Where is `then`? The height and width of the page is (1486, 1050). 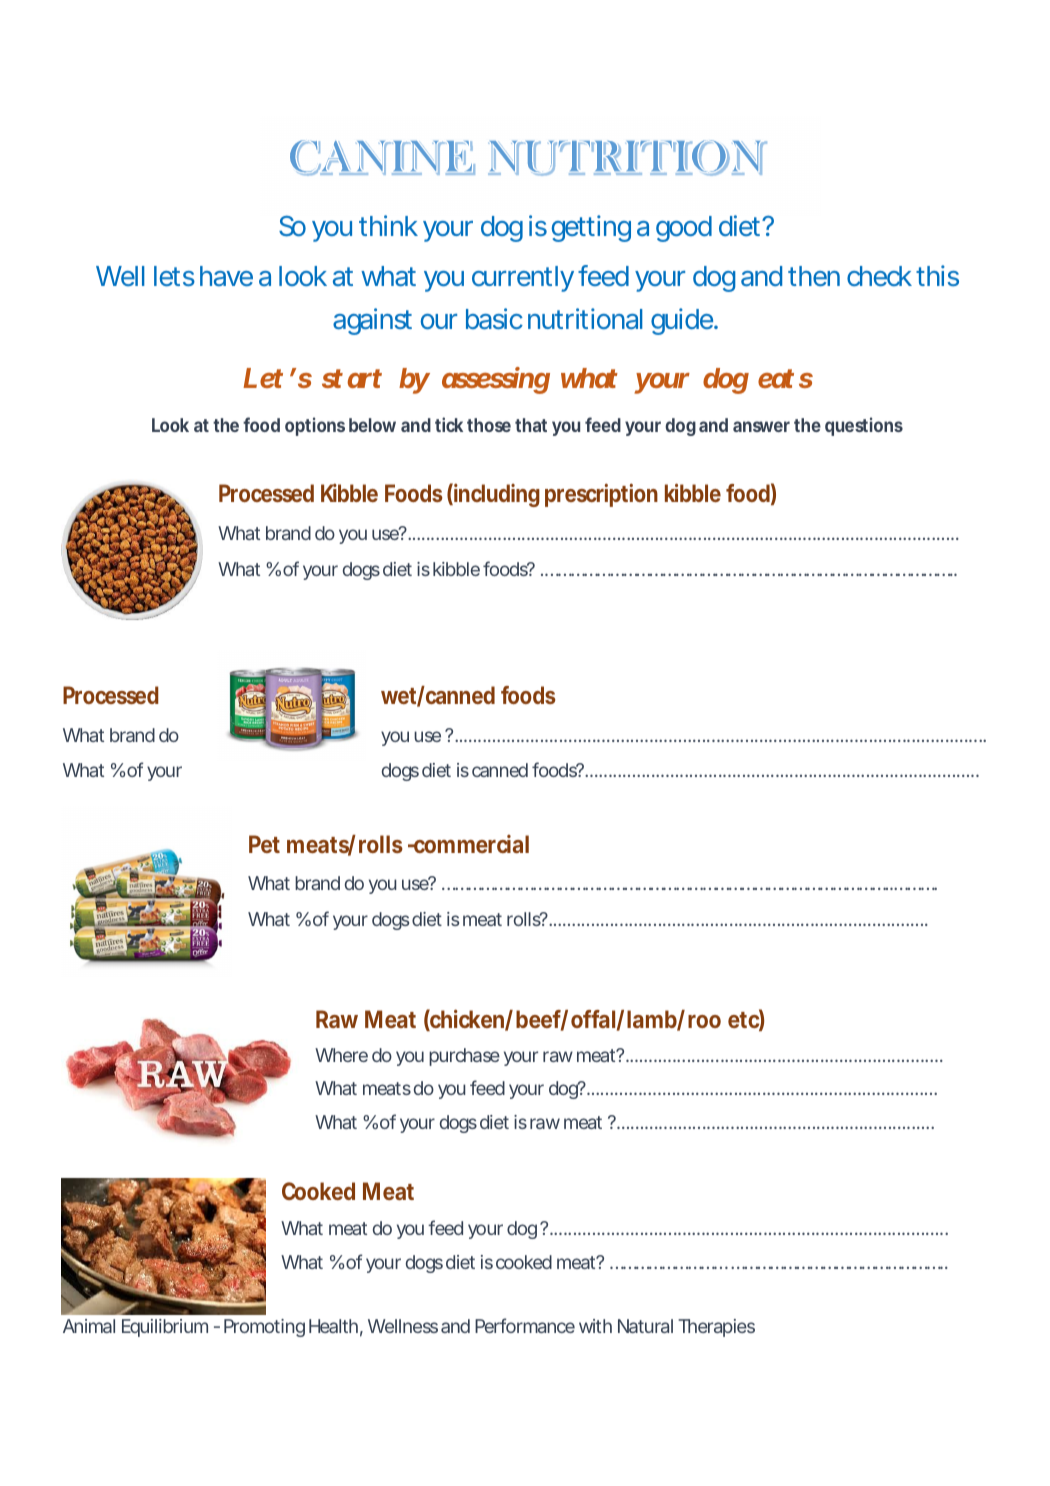
then is located at coordinates (814, 276).
